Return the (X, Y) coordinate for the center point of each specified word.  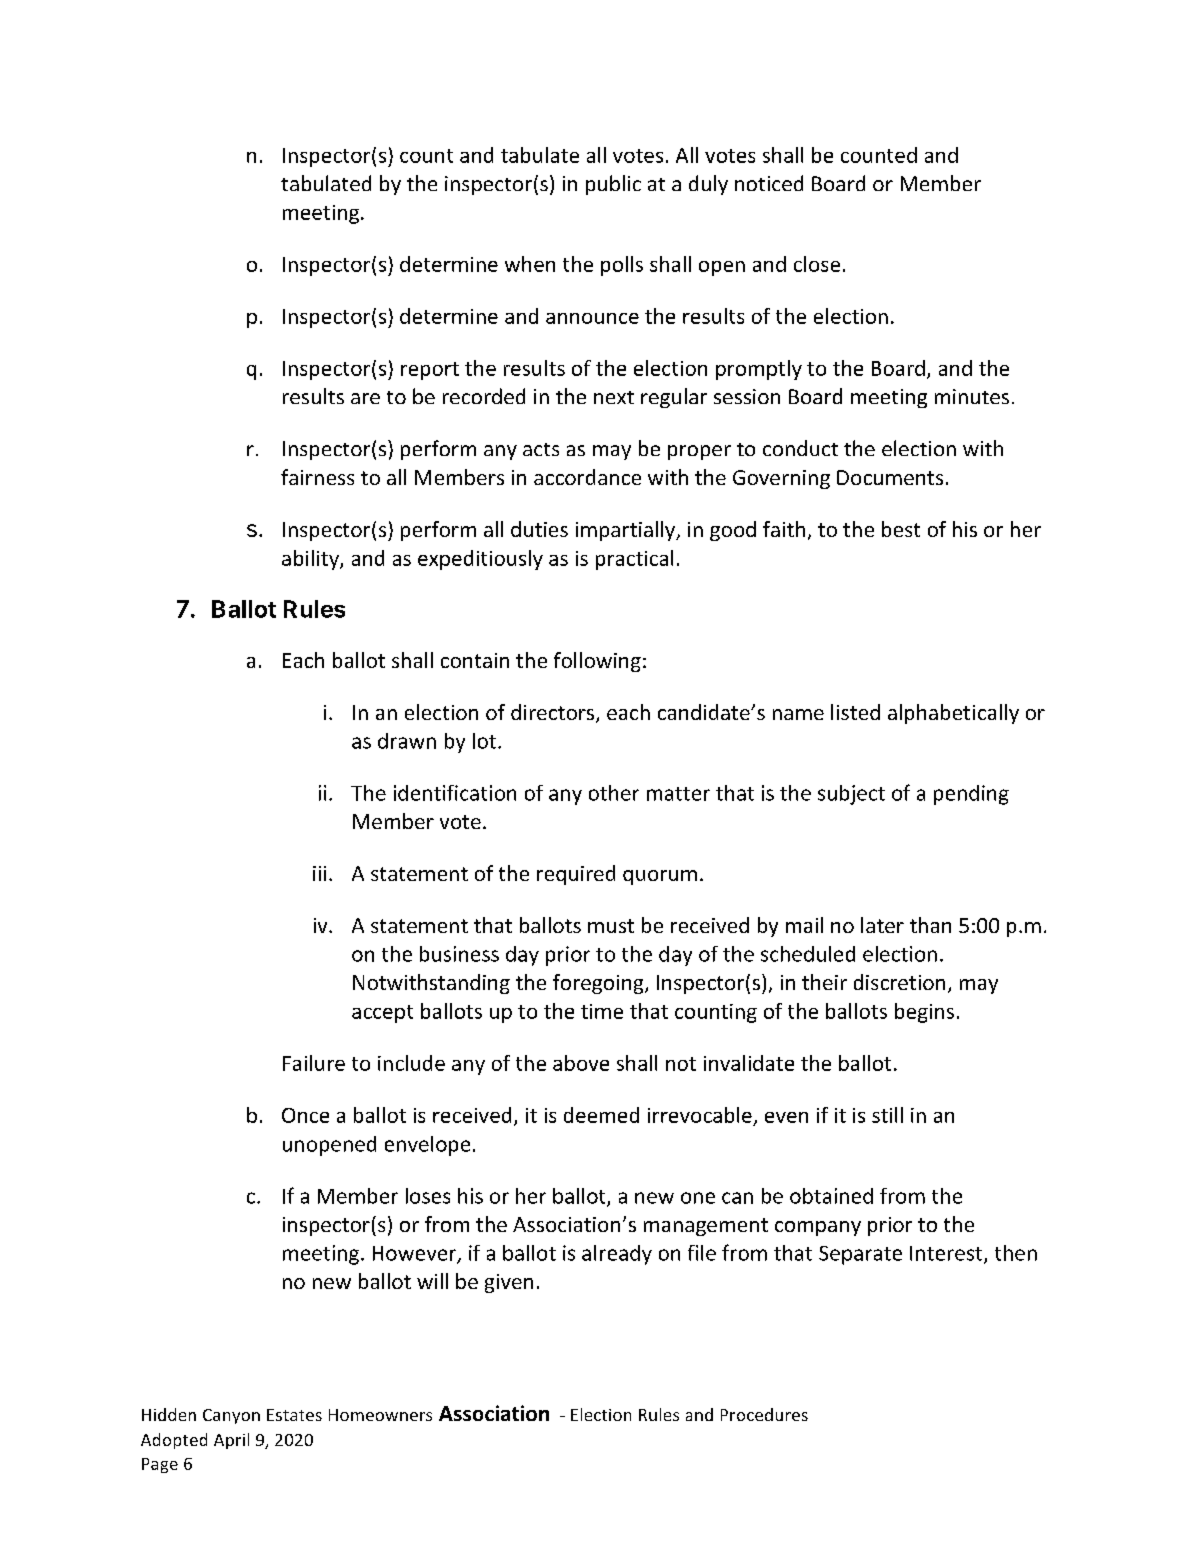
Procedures (764, 1414)
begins (924, 1013)
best (901, 529)
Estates (294, 1415)
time (602, 1011)
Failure (314, 1063)
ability (311, 560)
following (597, 662)
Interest (947, 1254)
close (817, 264)
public (613, 185)
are (365, 398)
